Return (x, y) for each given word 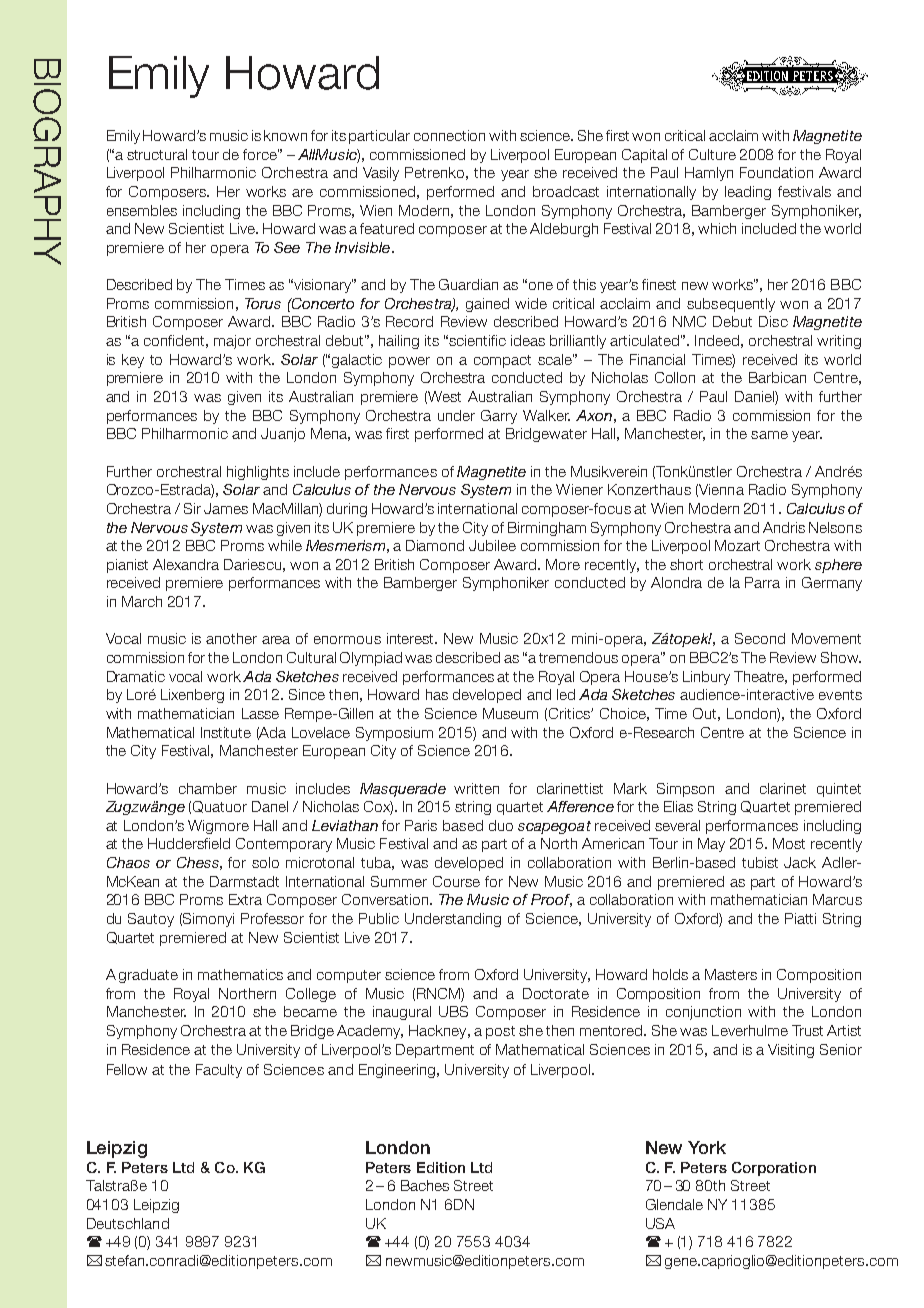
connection (449, 135)
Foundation (776, 172)
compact (502, 361)
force (261, 154)
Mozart (737, 545)
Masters (731, 974)
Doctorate (556, 993)
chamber (208, 788)
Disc (773, 321)
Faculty (219, 1071)
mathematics (240, 974)
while (285, 545)
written (476, 788)
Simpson (685, 790)
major (232, 342)
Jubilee (492, 545)
